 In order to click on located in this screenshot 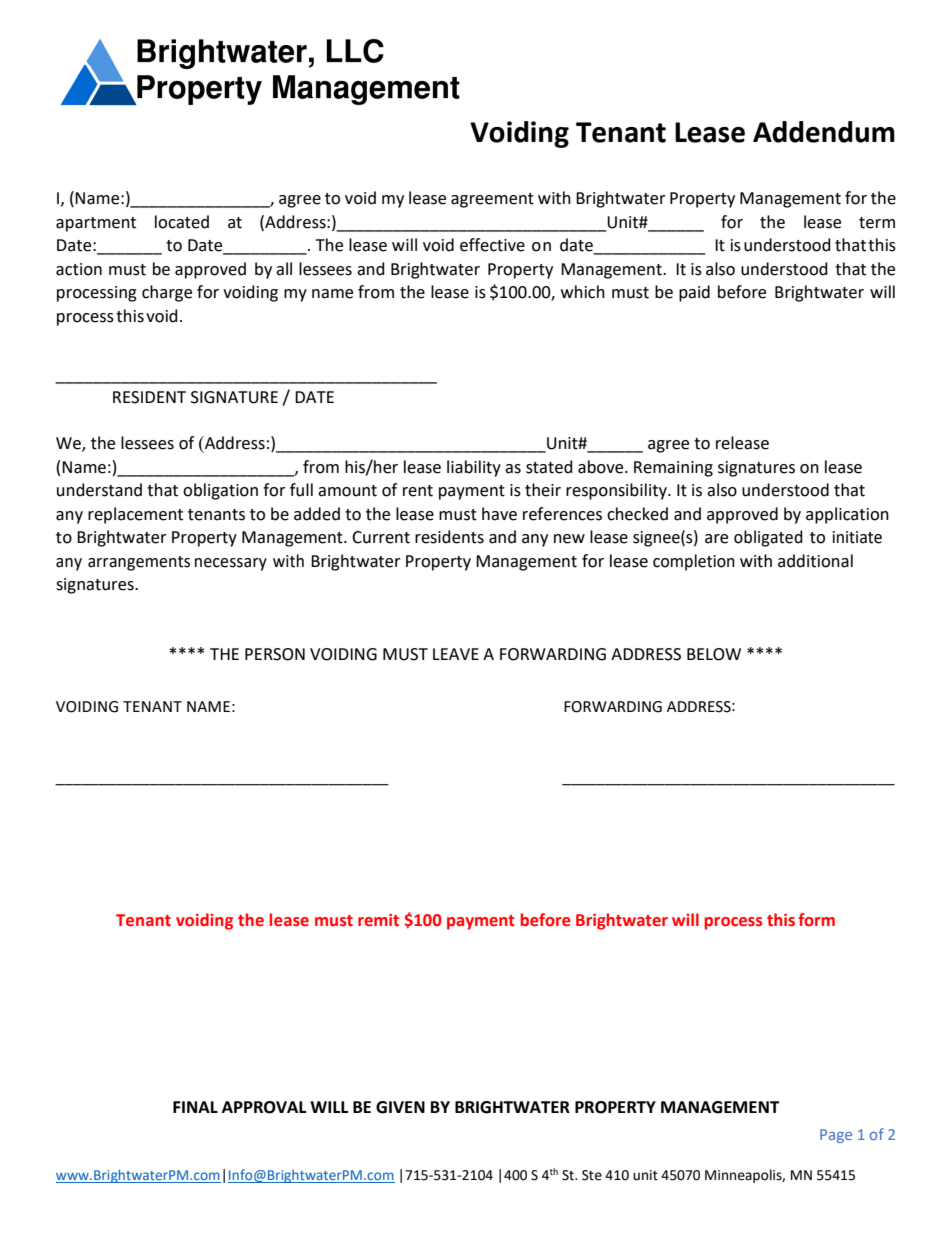, I will do `click(182, 222)`.
